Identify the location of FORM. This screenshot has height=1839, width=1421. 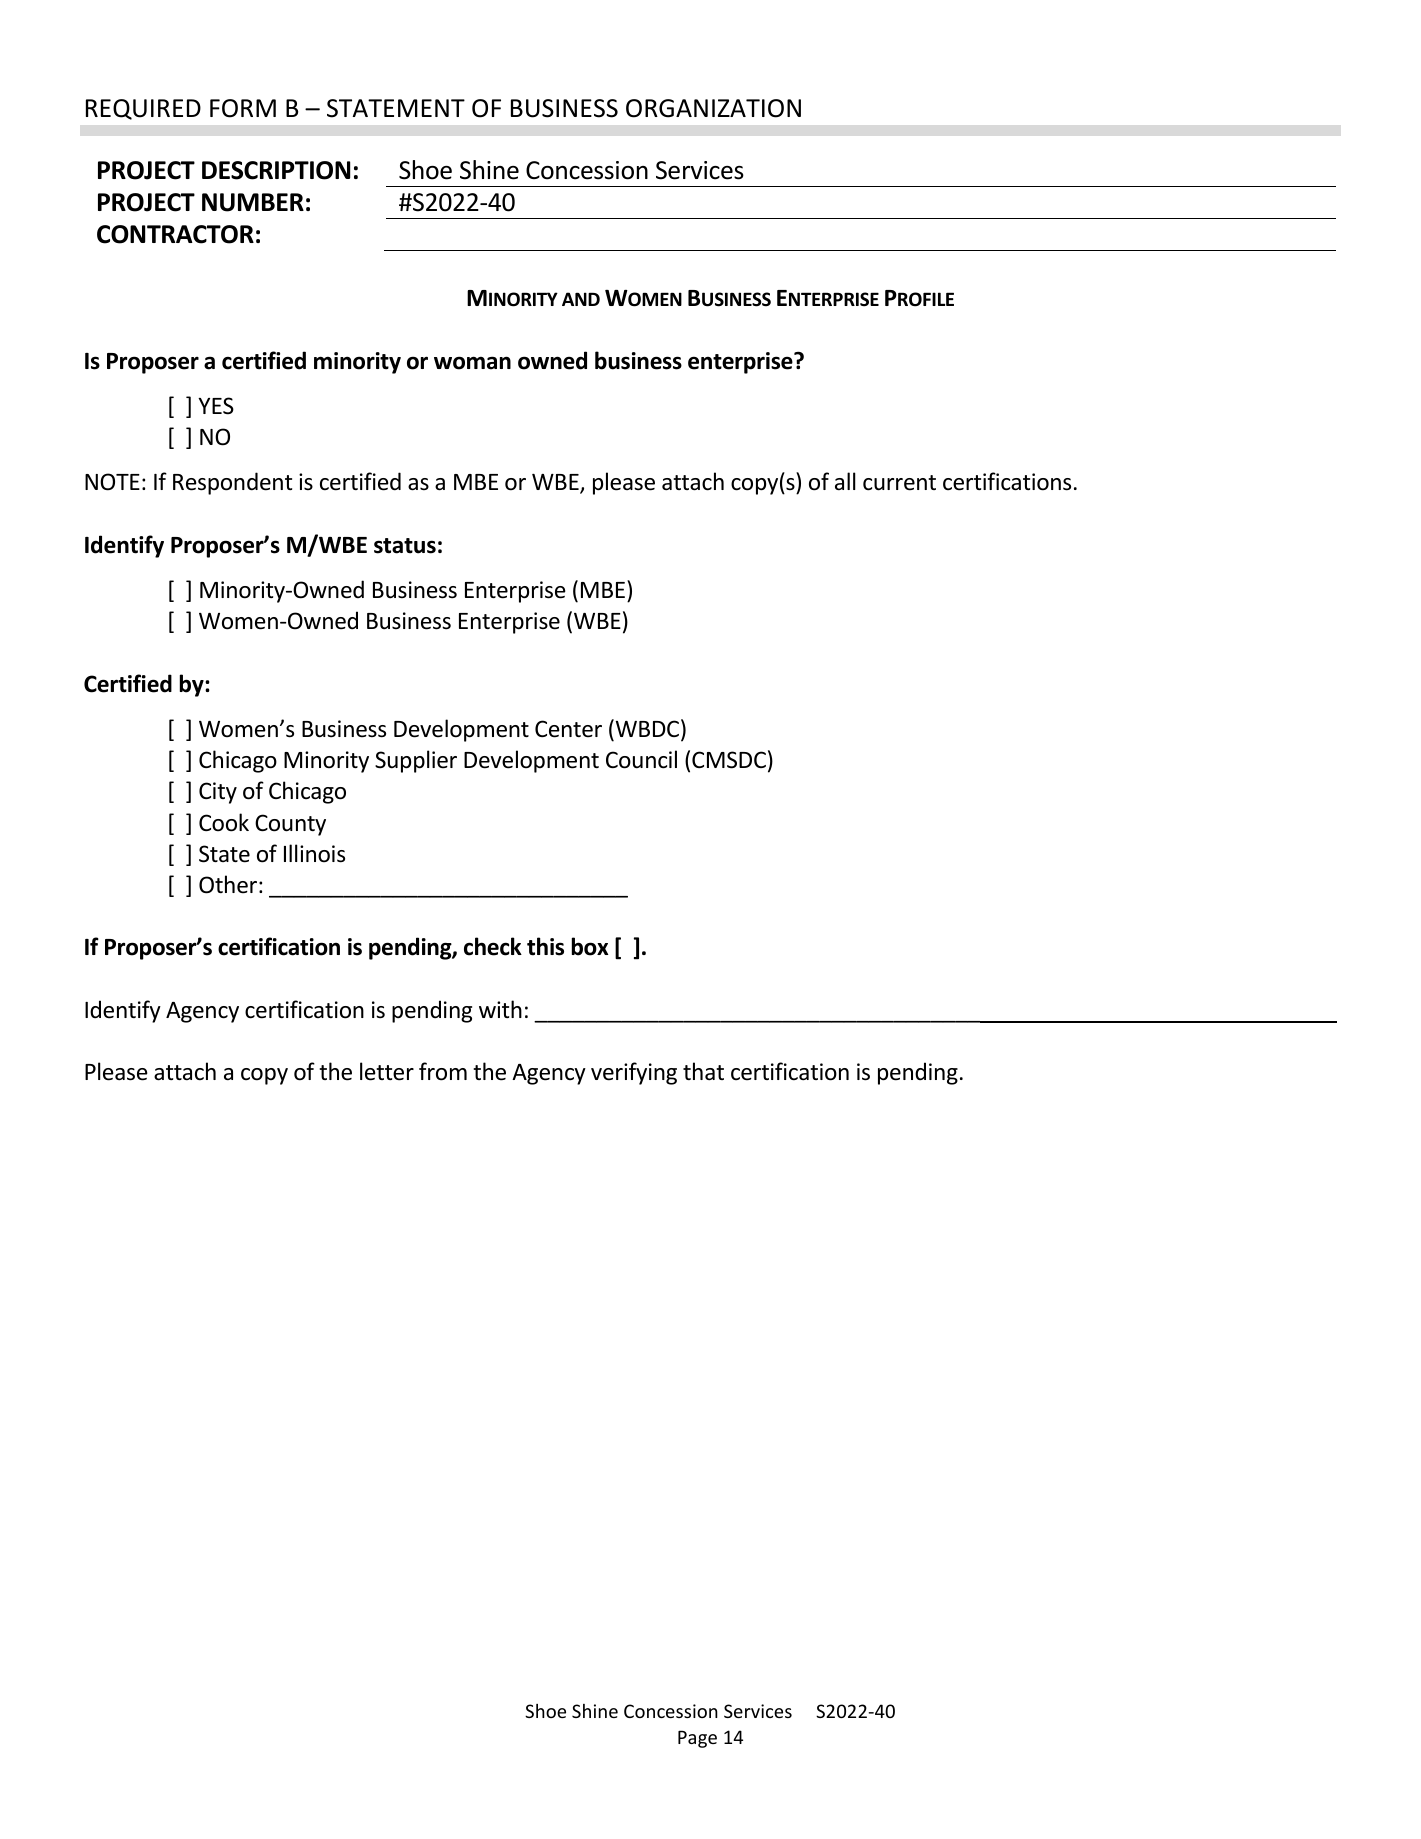
(243, 108).
